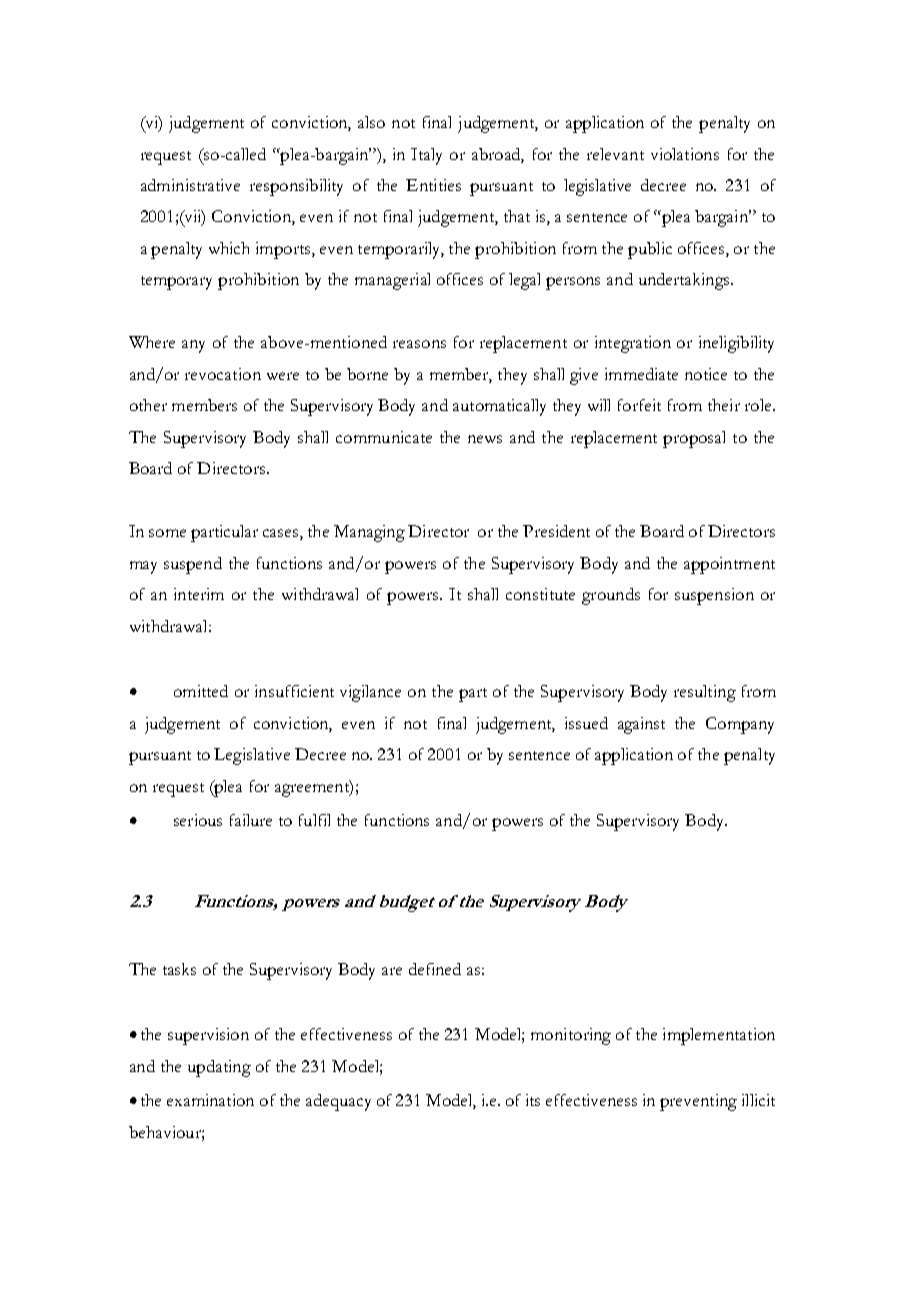 The height and width of the page is (1308, 924). I want to click on constitute, so click(540, 594).
